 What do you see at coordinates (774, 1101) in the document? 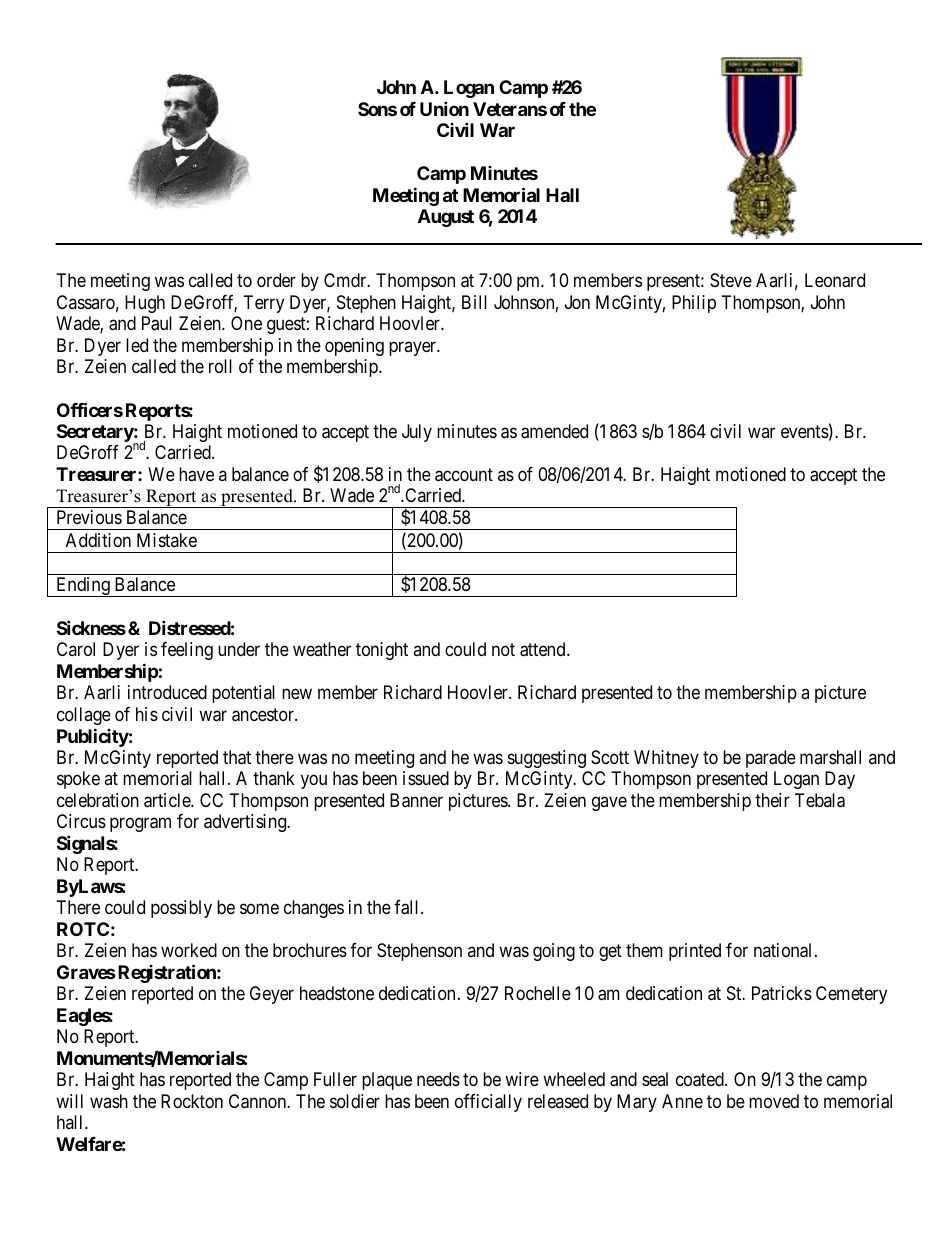
I see `moved` at bounding box center [774, 1101].
